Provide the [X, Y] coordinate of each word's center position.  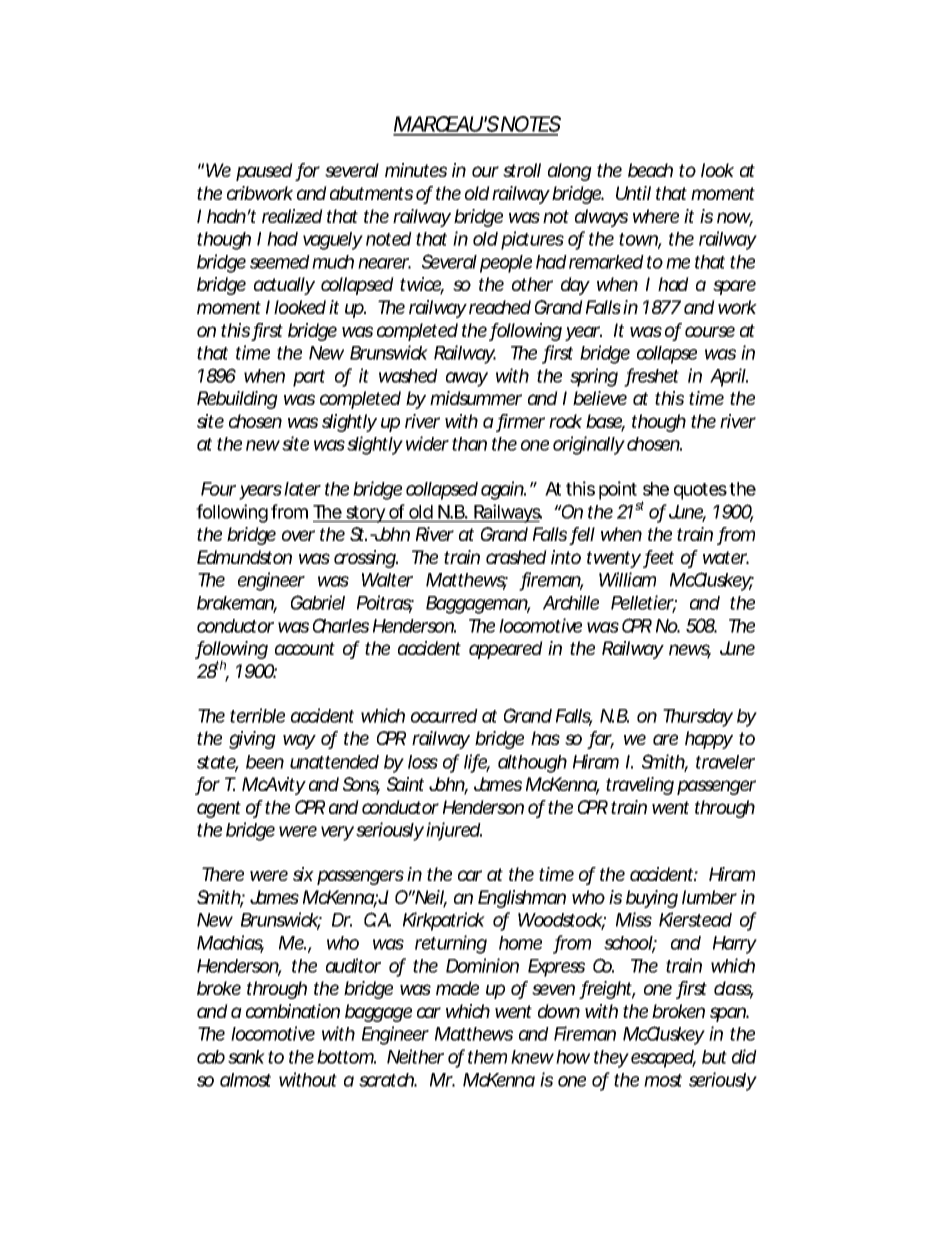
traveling [640, 786]
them [490, 1057]
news [690, 651]
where [656, 216]
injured [454, 831]
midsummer [476, 398]
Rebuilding [237, 400]
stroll [522, 170]
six [303, 874]
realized [292, 216]
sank [246, 1057]
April [728, 377]
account [305, 648]
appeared [506, 650]
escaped [663, 1059]
